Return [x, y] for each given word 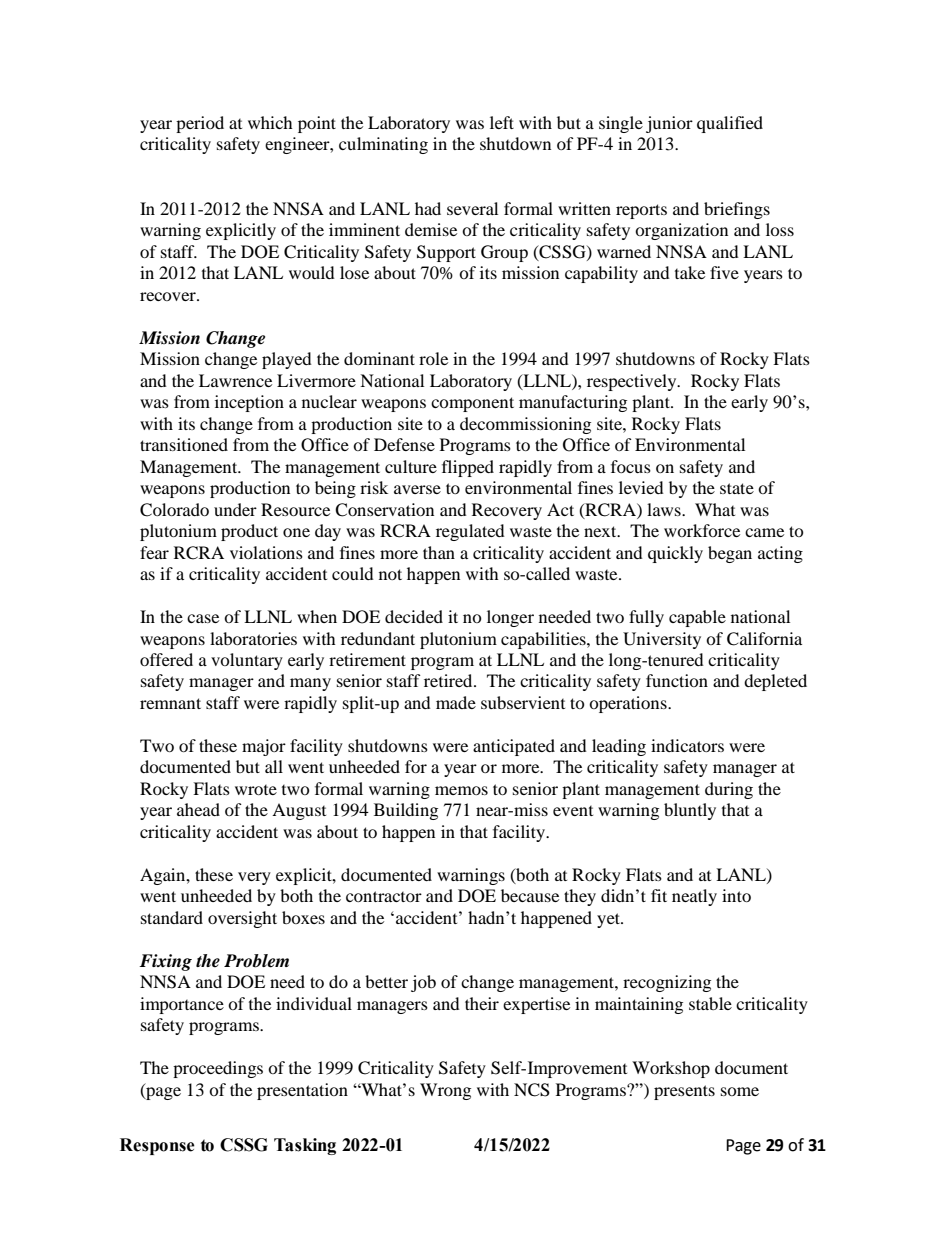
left [502, 122]
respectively [633, 382]
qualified [730, 124]
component [472, 404]
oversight [242, 919]
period [200, 124]
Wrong [445, 1091]
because [530, 895]
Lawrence [235, 380]
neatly [694, 897]
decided [414, 616]
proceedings [218, 1069]
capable [697, 618]
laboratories [253, 638]
